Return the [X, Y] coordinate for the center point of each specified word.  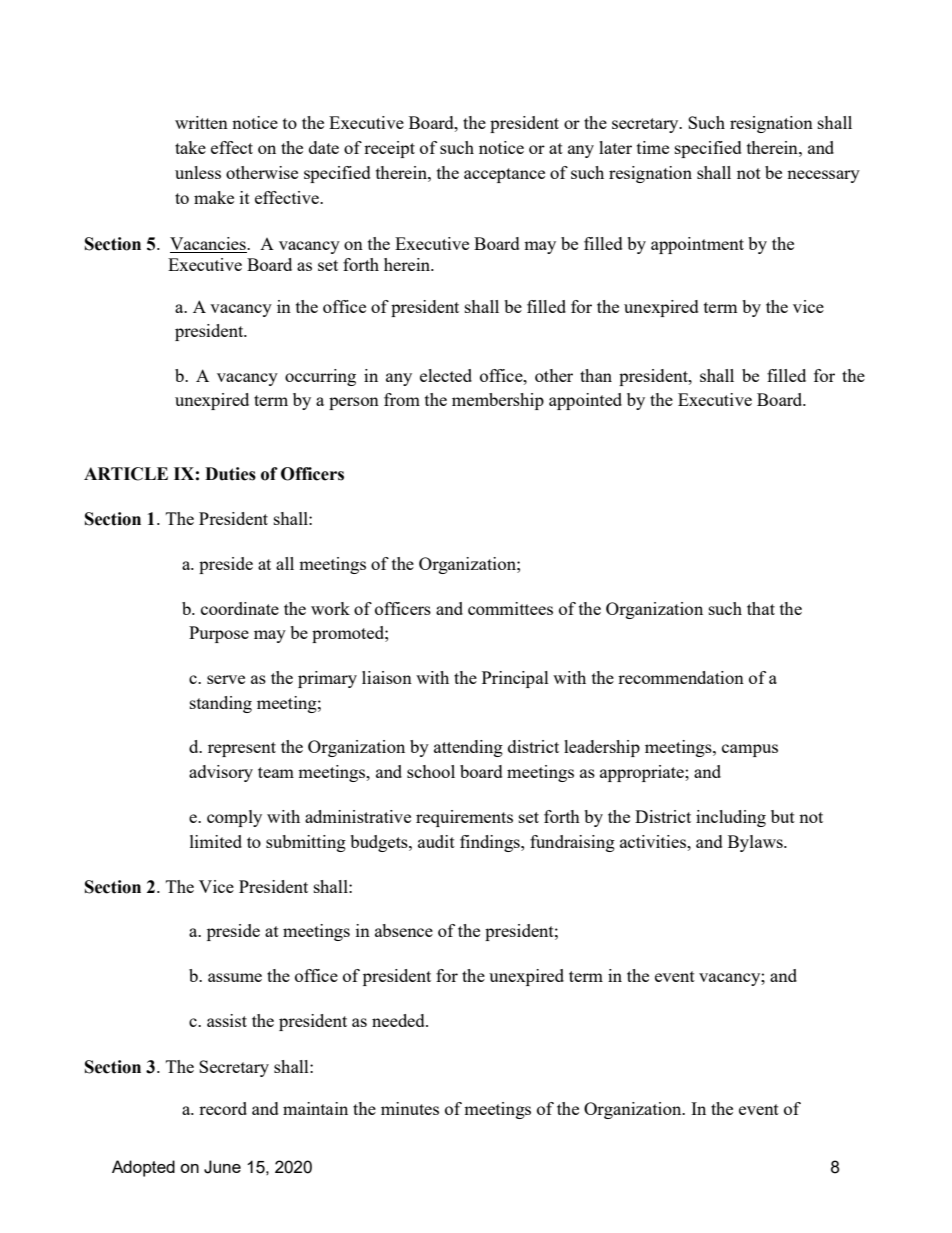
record [223, 1108]
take [190, 147]
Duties [230, 474]
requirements [464, 818]
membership [498, 401]
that [761, 608]
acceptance [504, 175]
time [653, 147]
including [731, 818]
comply [234, 818]
